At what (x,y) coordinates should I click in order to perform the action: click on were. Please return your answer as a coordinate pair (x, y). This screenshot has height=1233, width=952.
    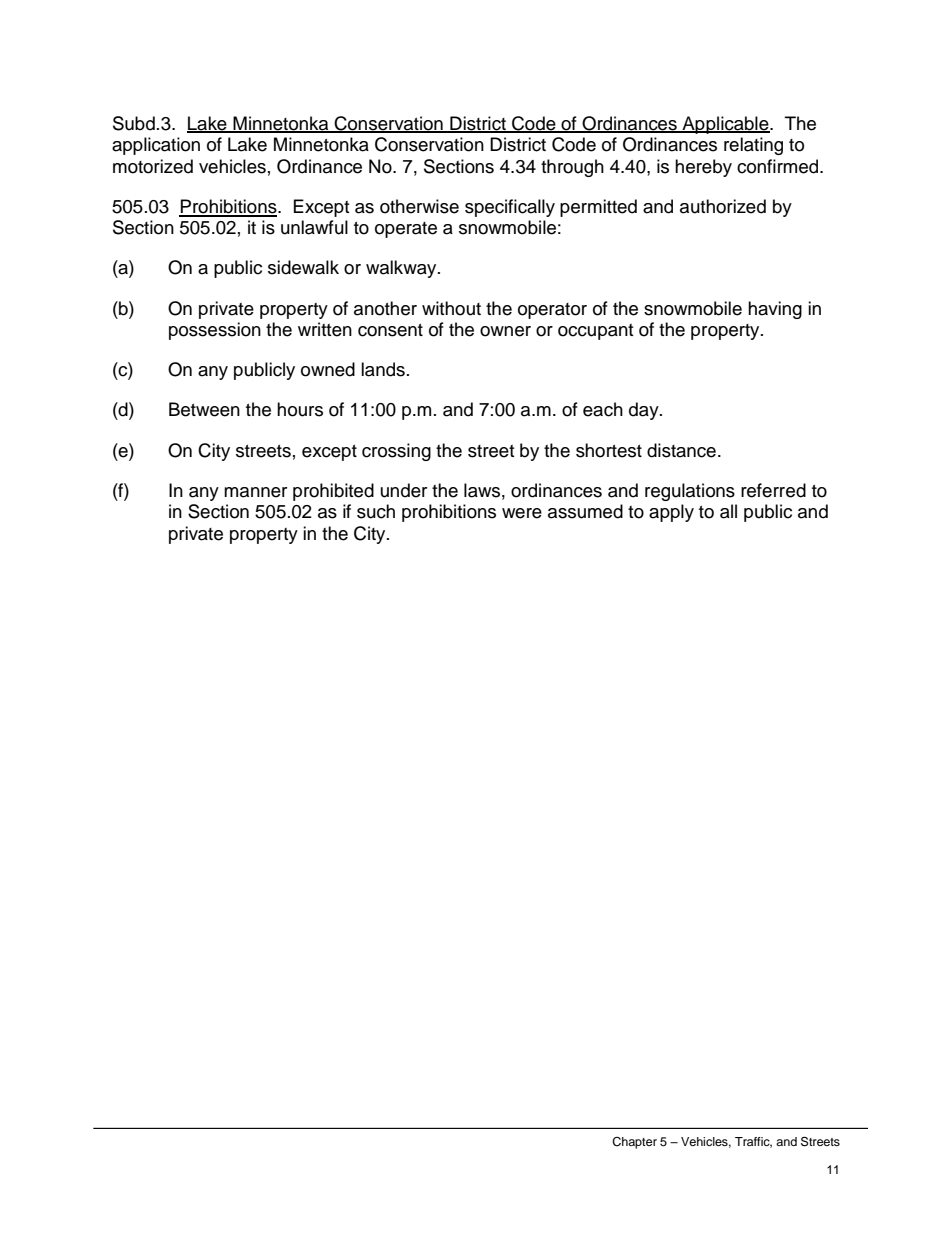
    Looking at the image, I should click on (522, 513).
